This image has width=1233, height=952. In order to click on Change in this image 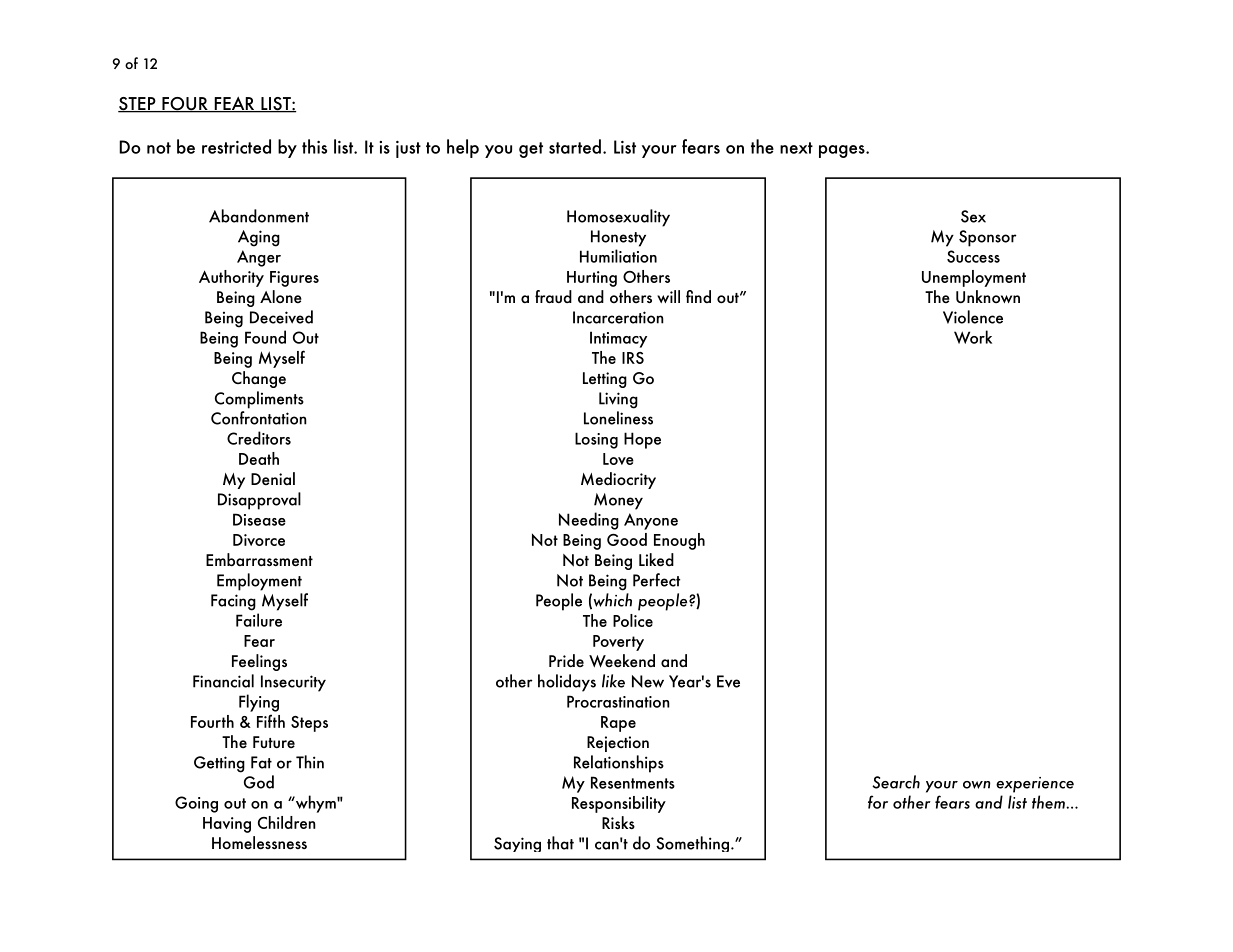, I will do `click(259, 379)`.
